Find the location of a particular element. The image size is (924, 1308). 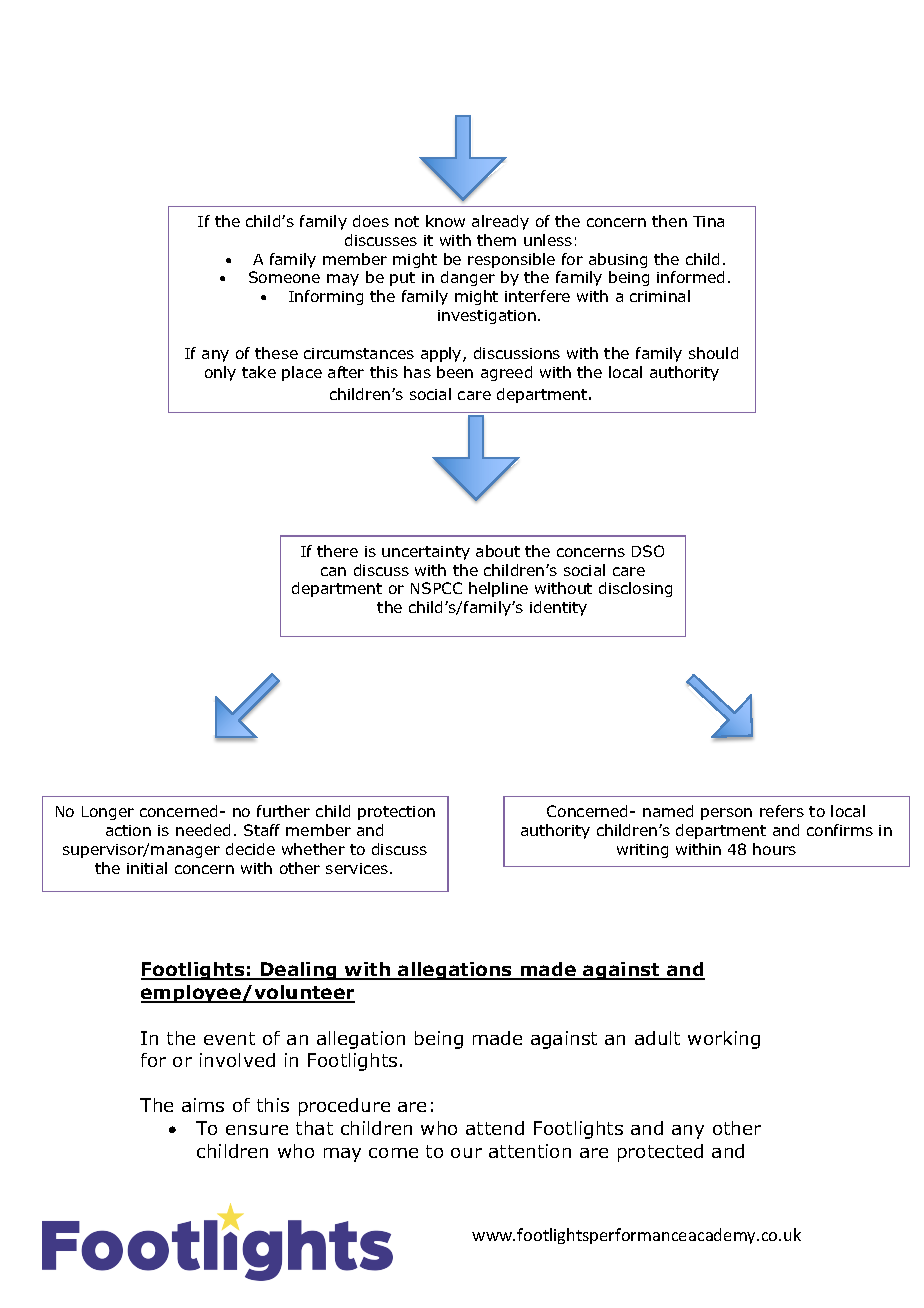

about is located at coordinates (498, 551).
